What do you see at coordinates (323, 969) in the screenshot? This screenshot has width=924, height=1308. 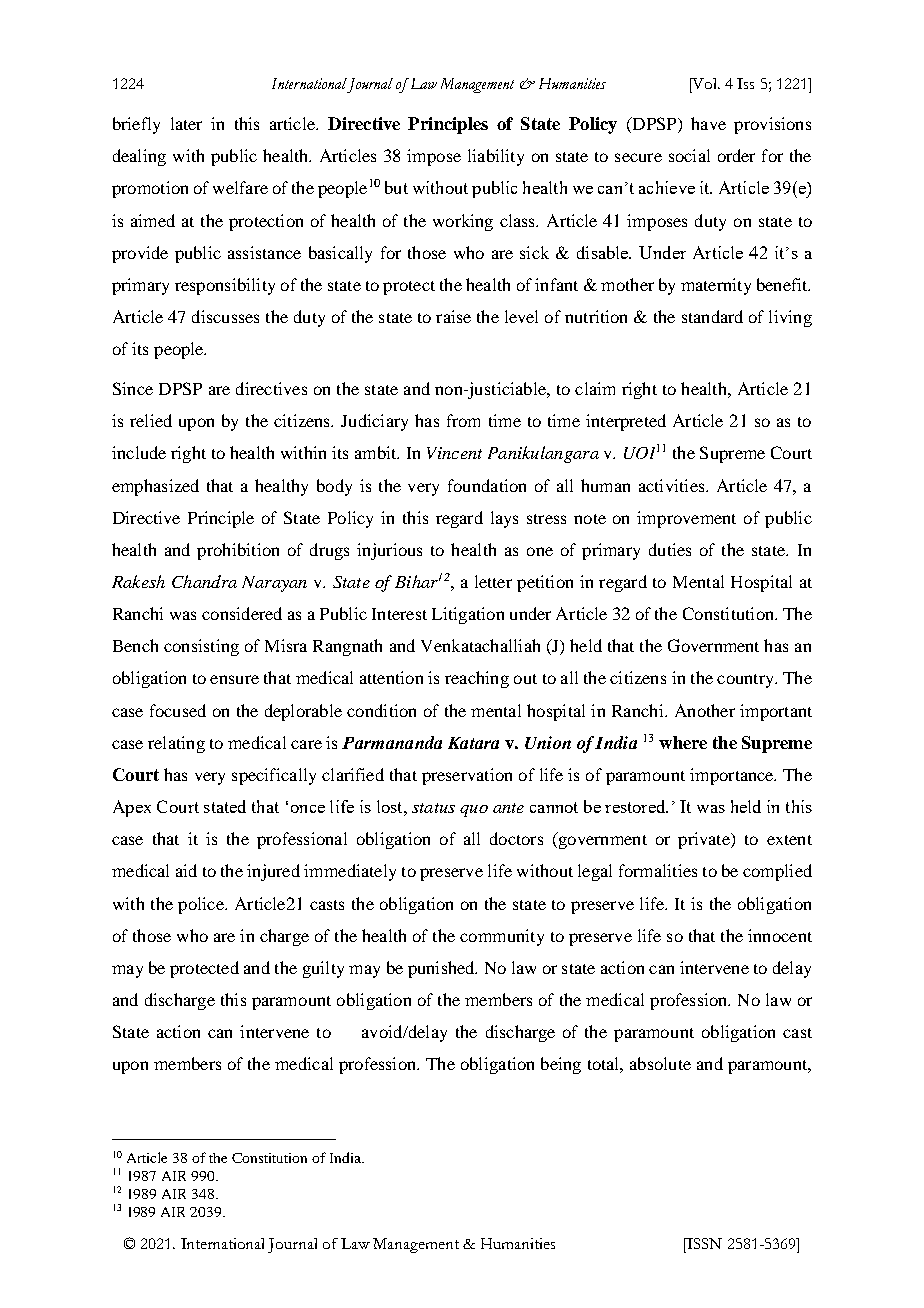 I see `guilty` at bounding box center [323, 969].
